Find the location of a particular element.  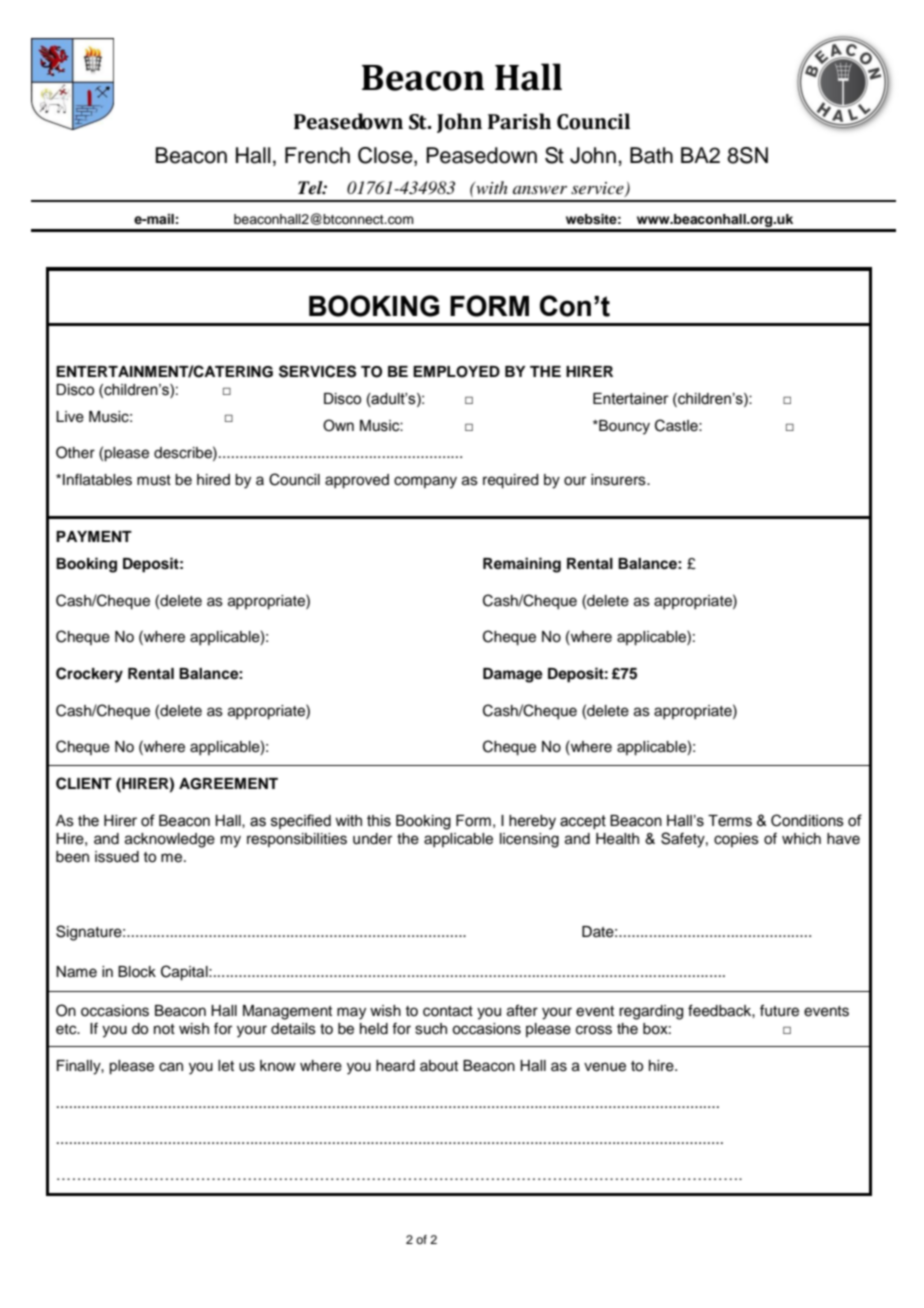

not is located at coordinates (164, 1029).
